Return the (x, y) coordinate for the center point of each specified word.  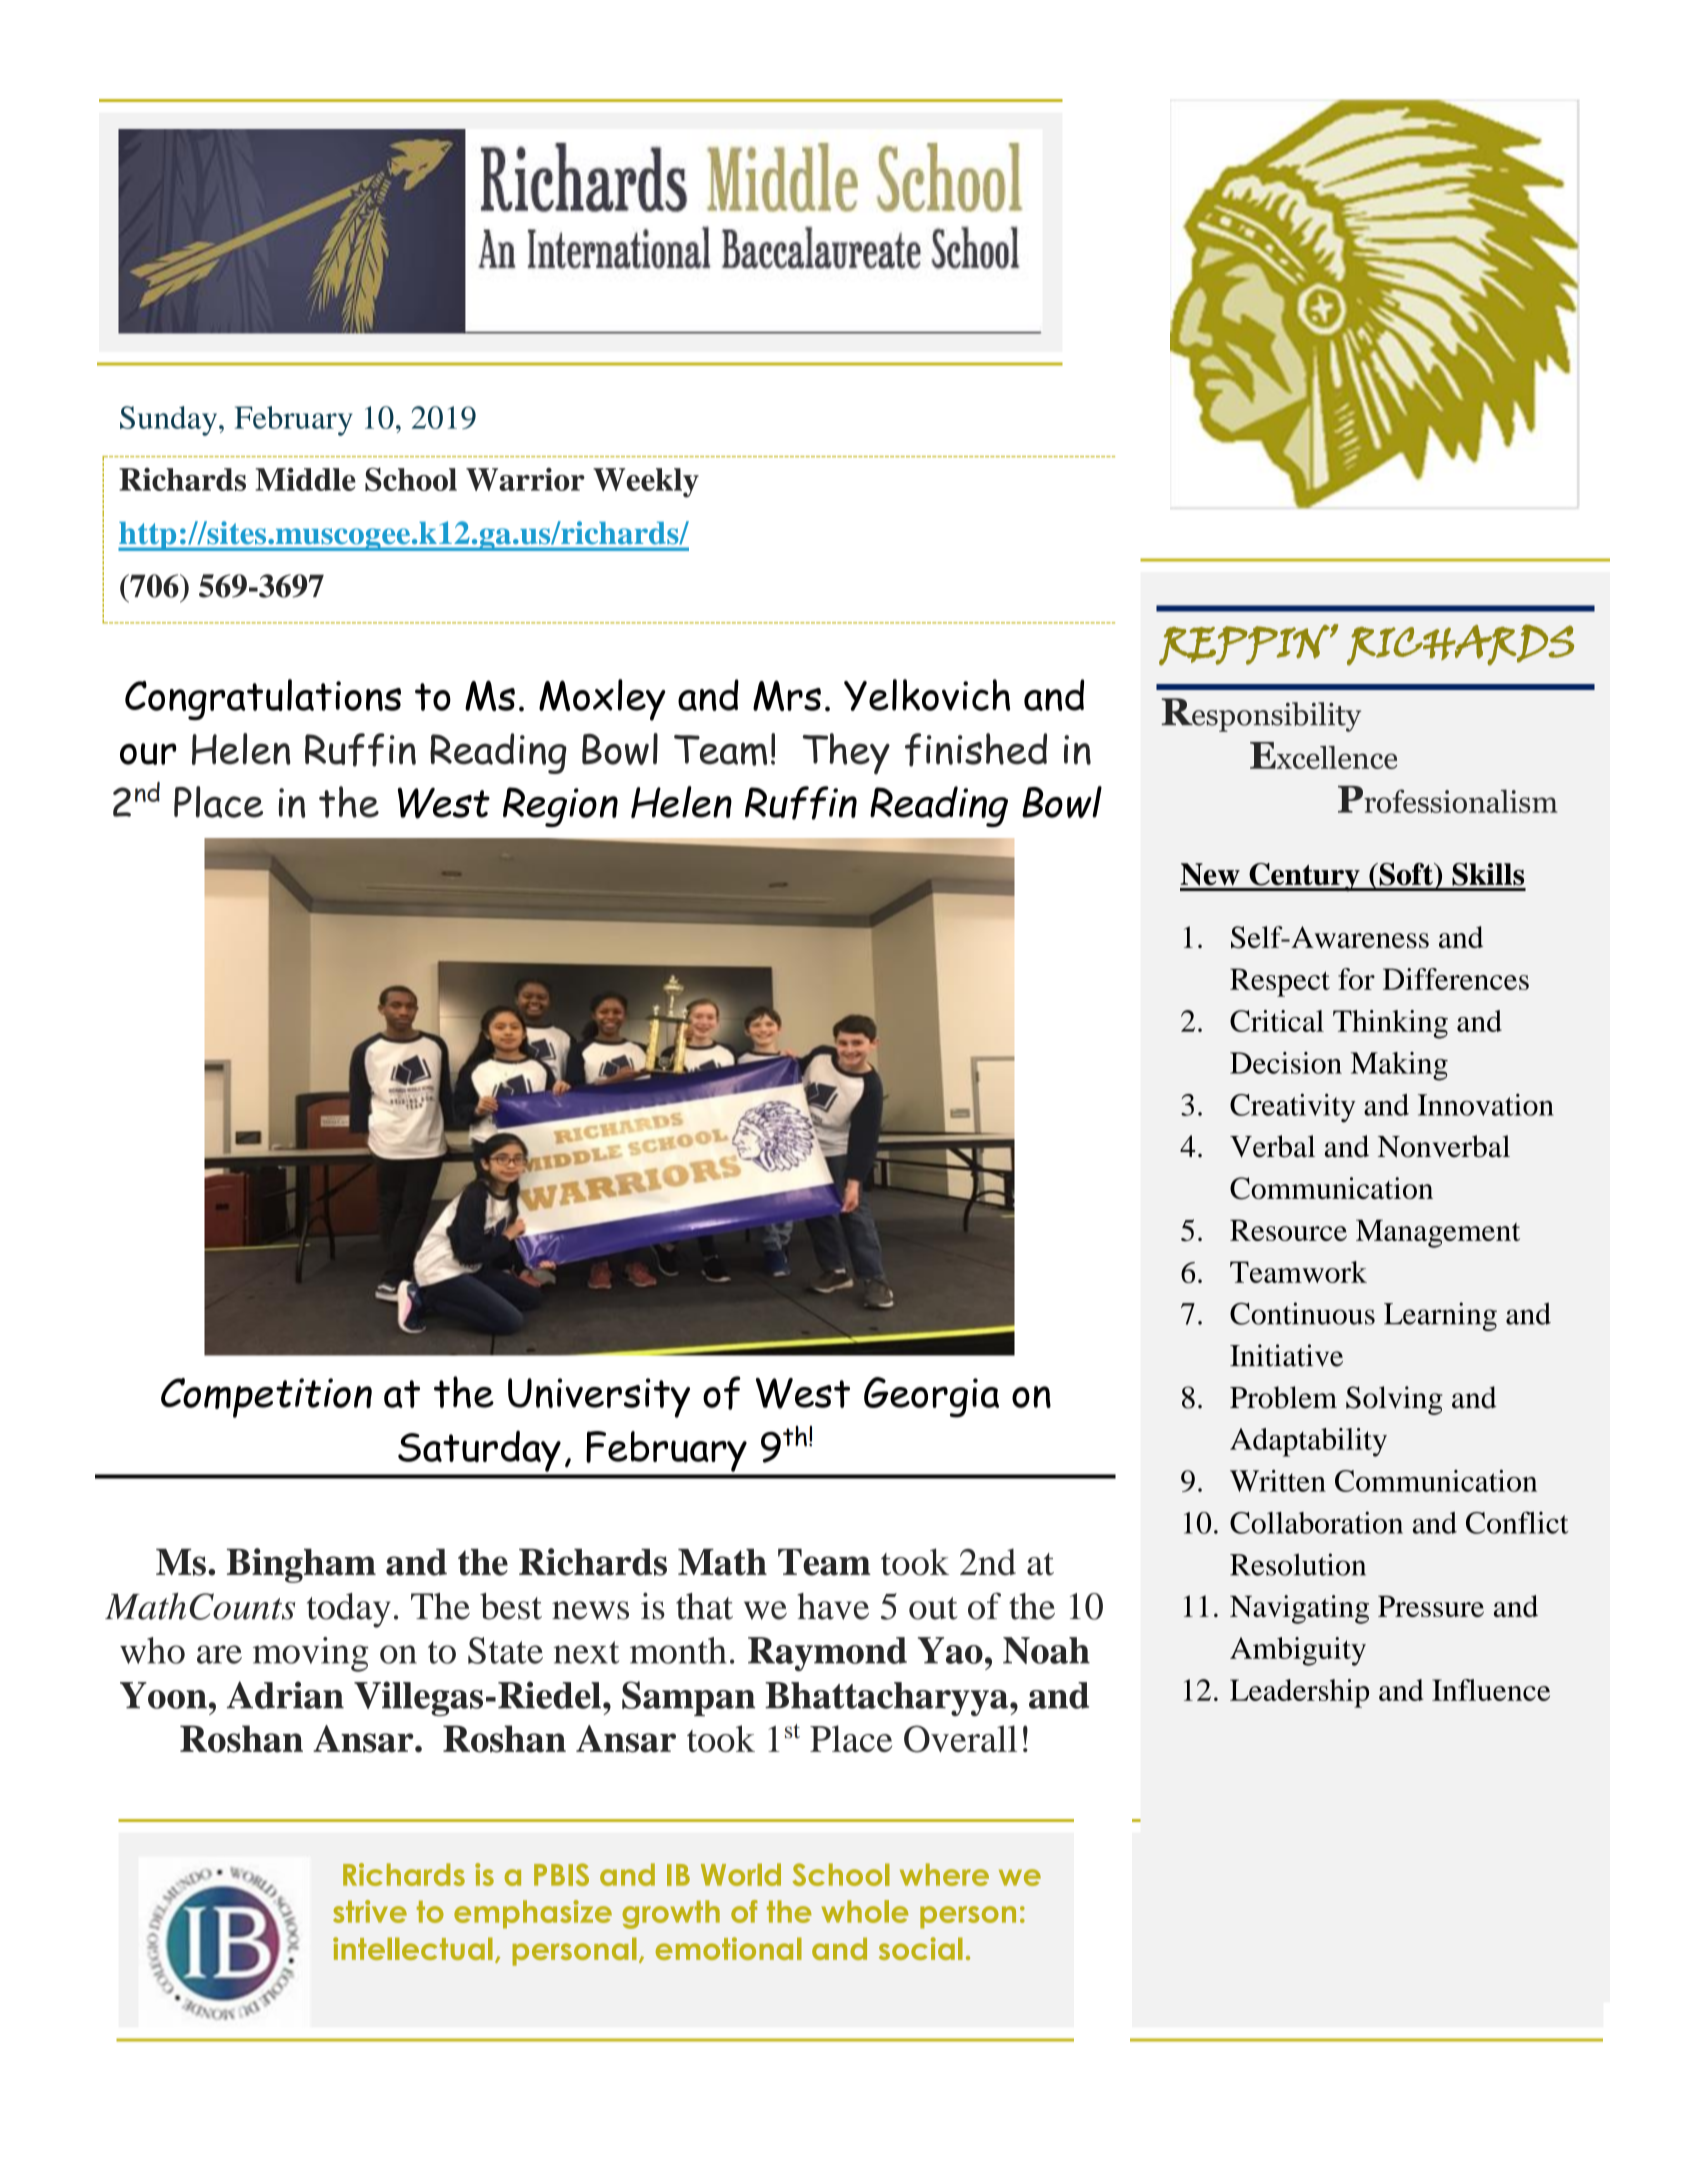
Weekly (646, 483)
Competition (266, 1398)
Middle (305, 479)
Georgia (931, 1397)
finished (976, 750)
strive (370, 1911)
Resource (1288, 1230)
